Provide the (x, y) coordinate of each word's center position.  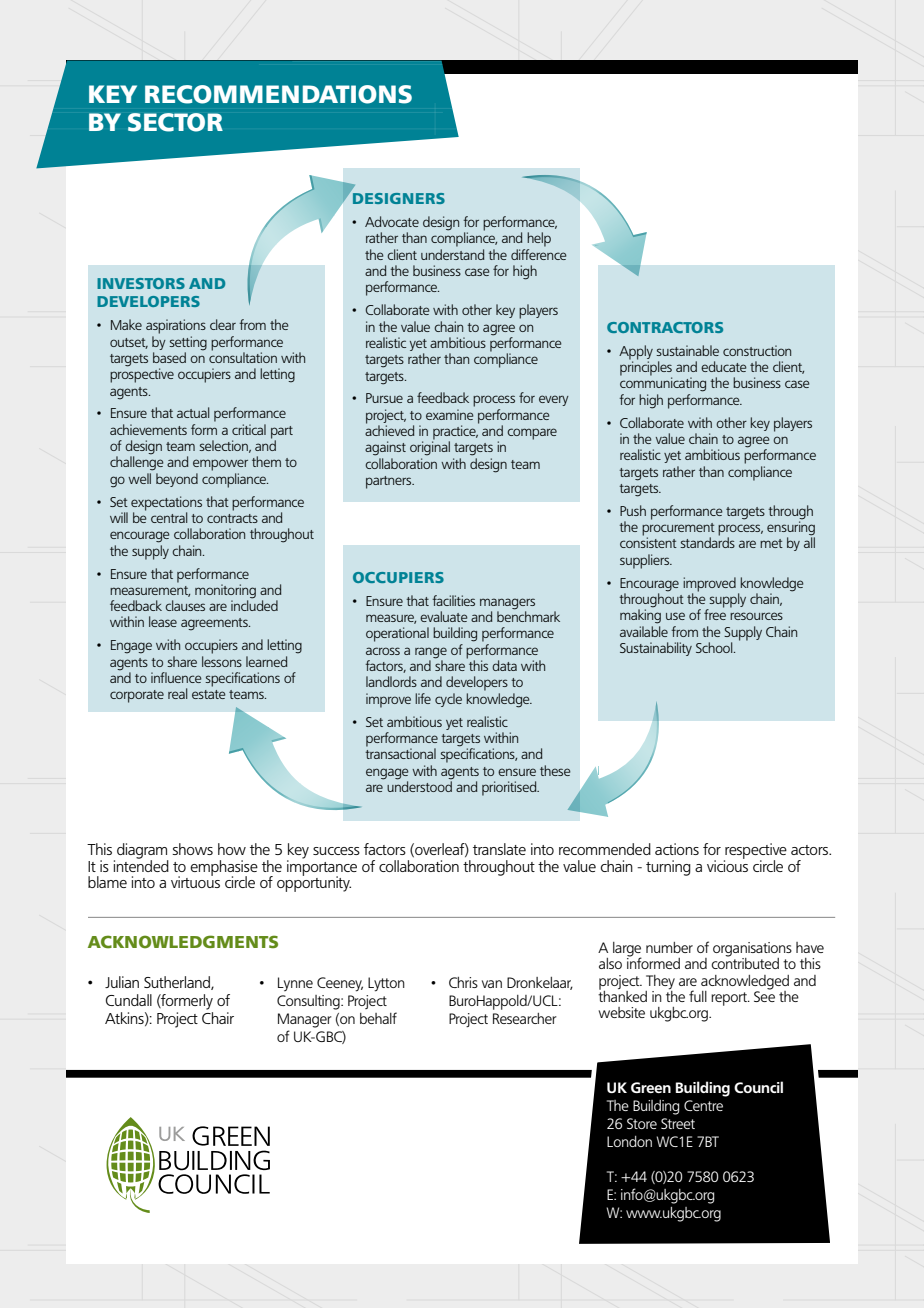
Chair (218, 1018)
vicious (727, 865)
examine (450, 414)
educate (724, 366)
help (539, 239)
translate (499, 849)
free (715, 613)
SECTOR (175, 122)
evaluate (444, 616)
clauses (185, 605)
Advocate (392, 221)
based (169, 357)
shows (192, 849)
